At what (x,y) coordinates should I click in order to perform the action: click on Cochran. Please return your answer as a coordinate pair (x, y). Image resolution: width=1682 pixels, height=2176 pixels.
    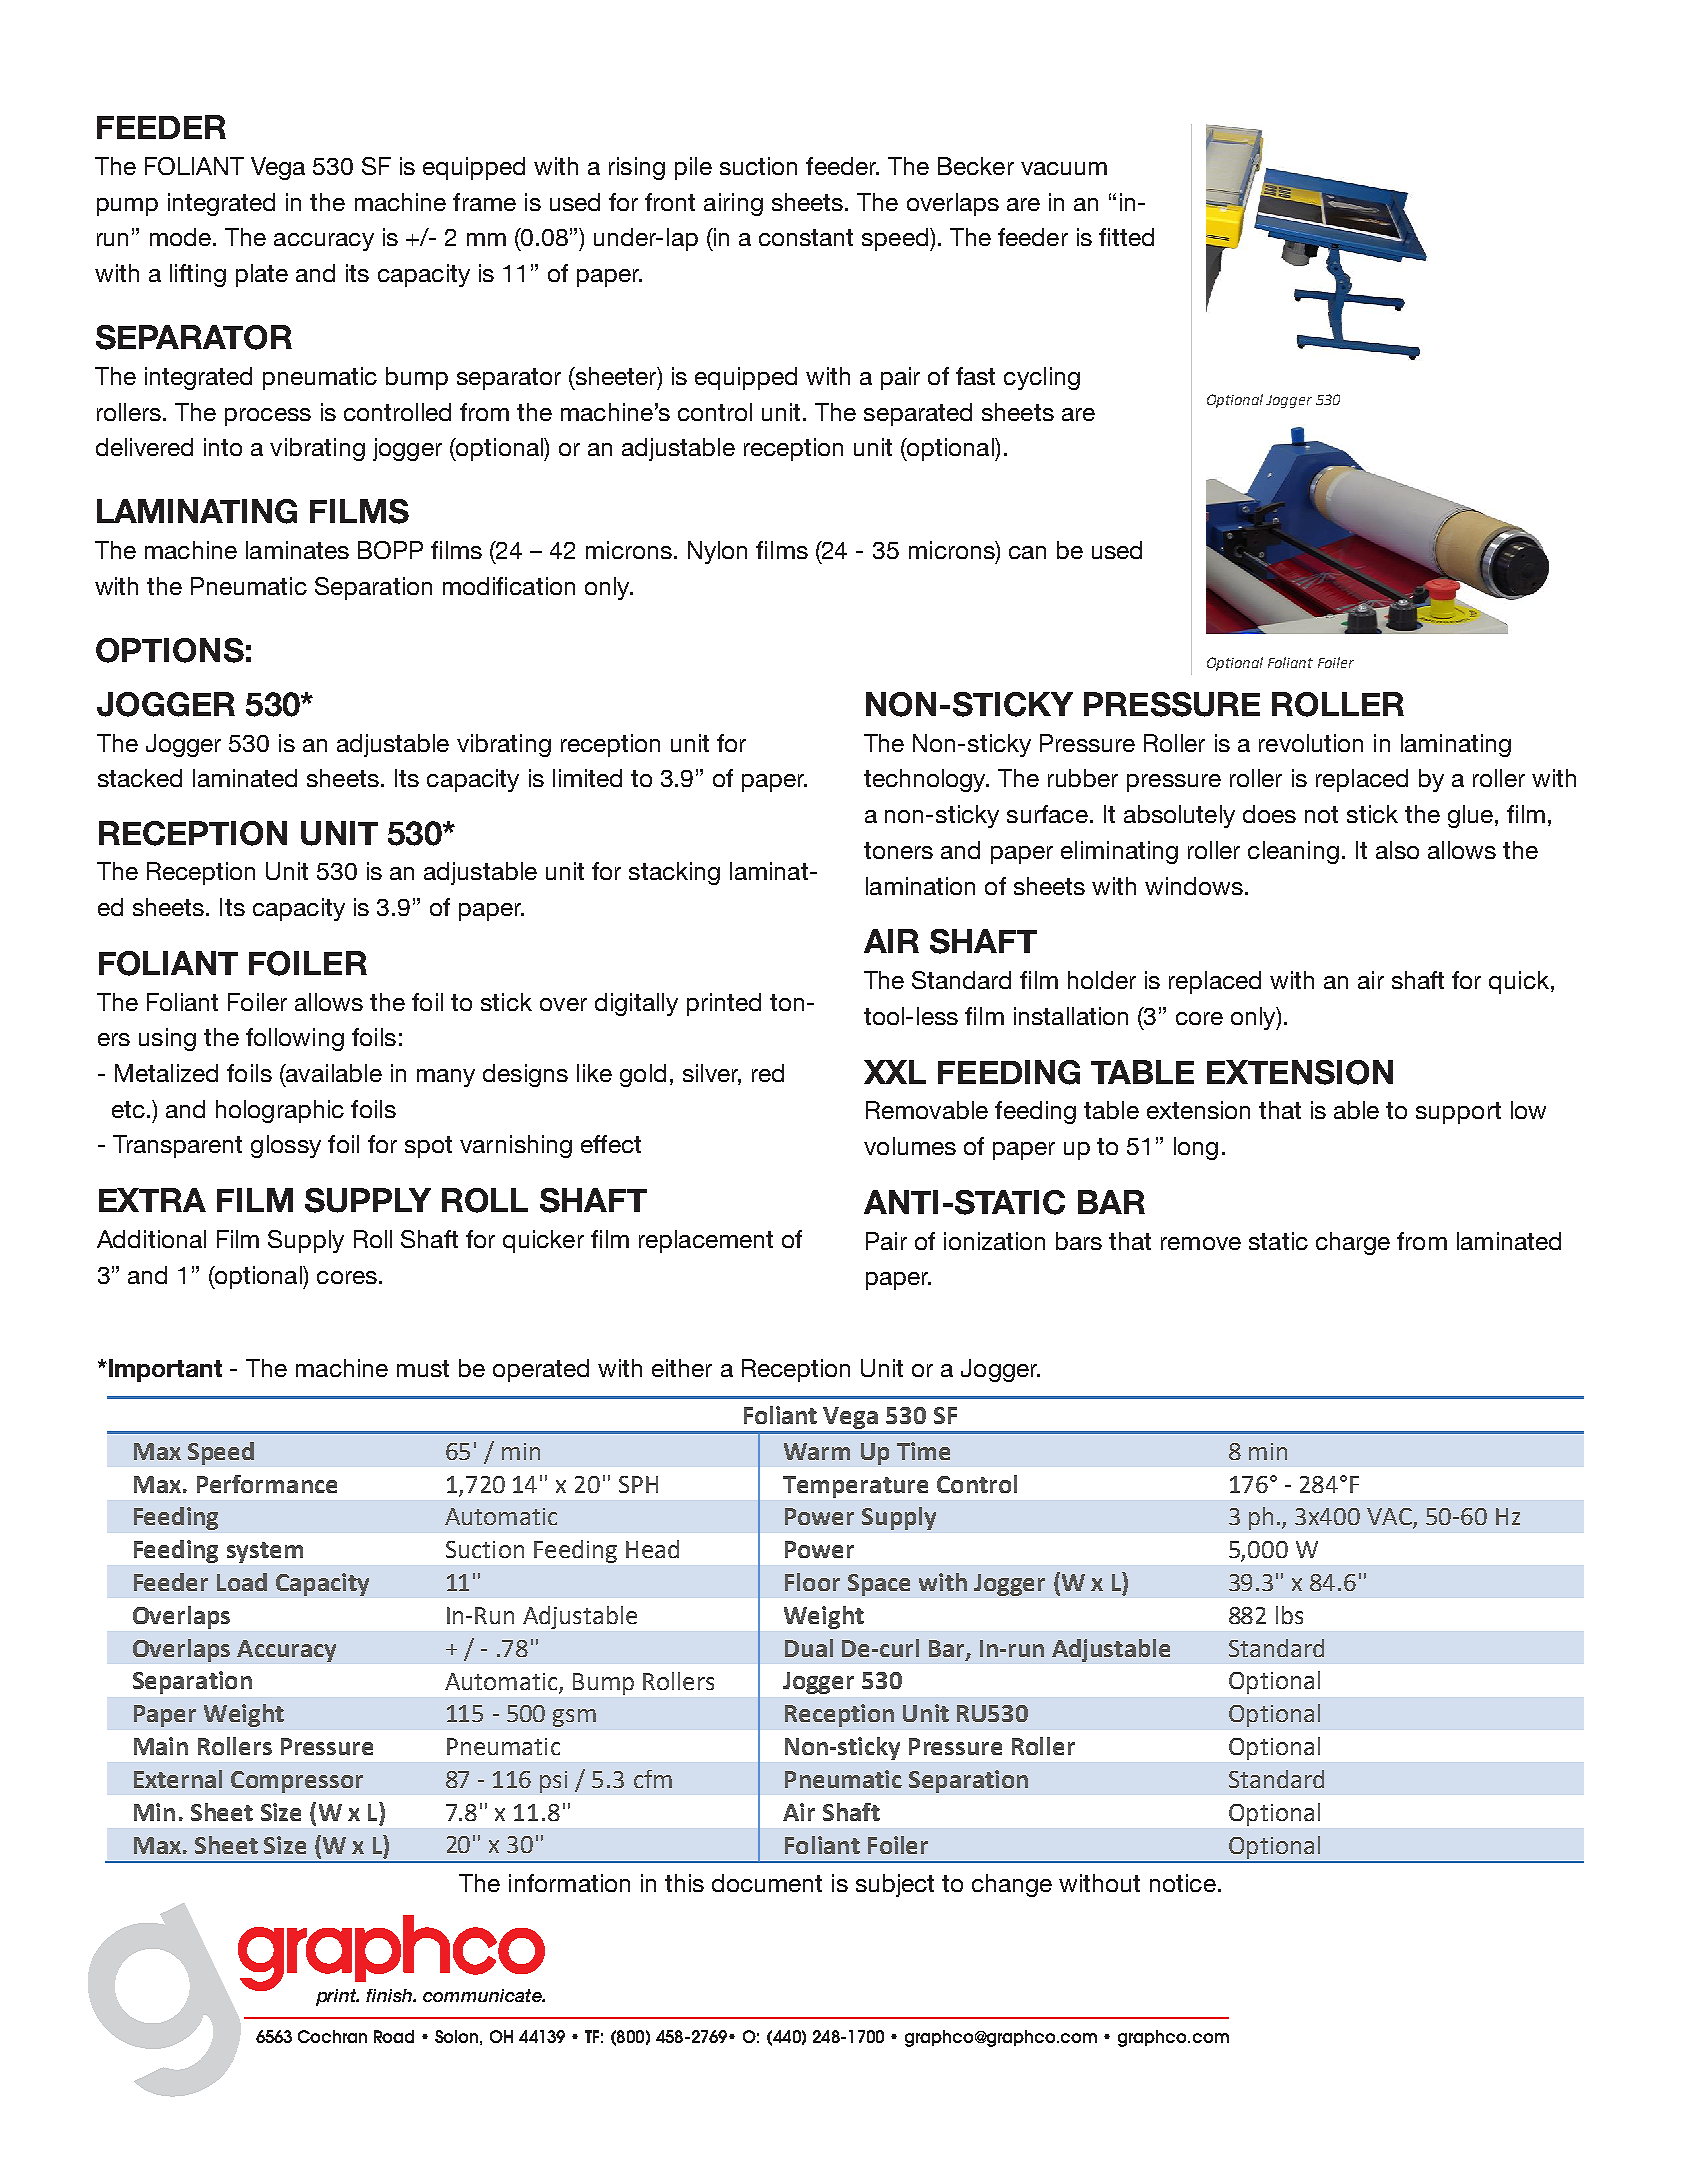
    Looking at the image, I should click on (332, 2036).
